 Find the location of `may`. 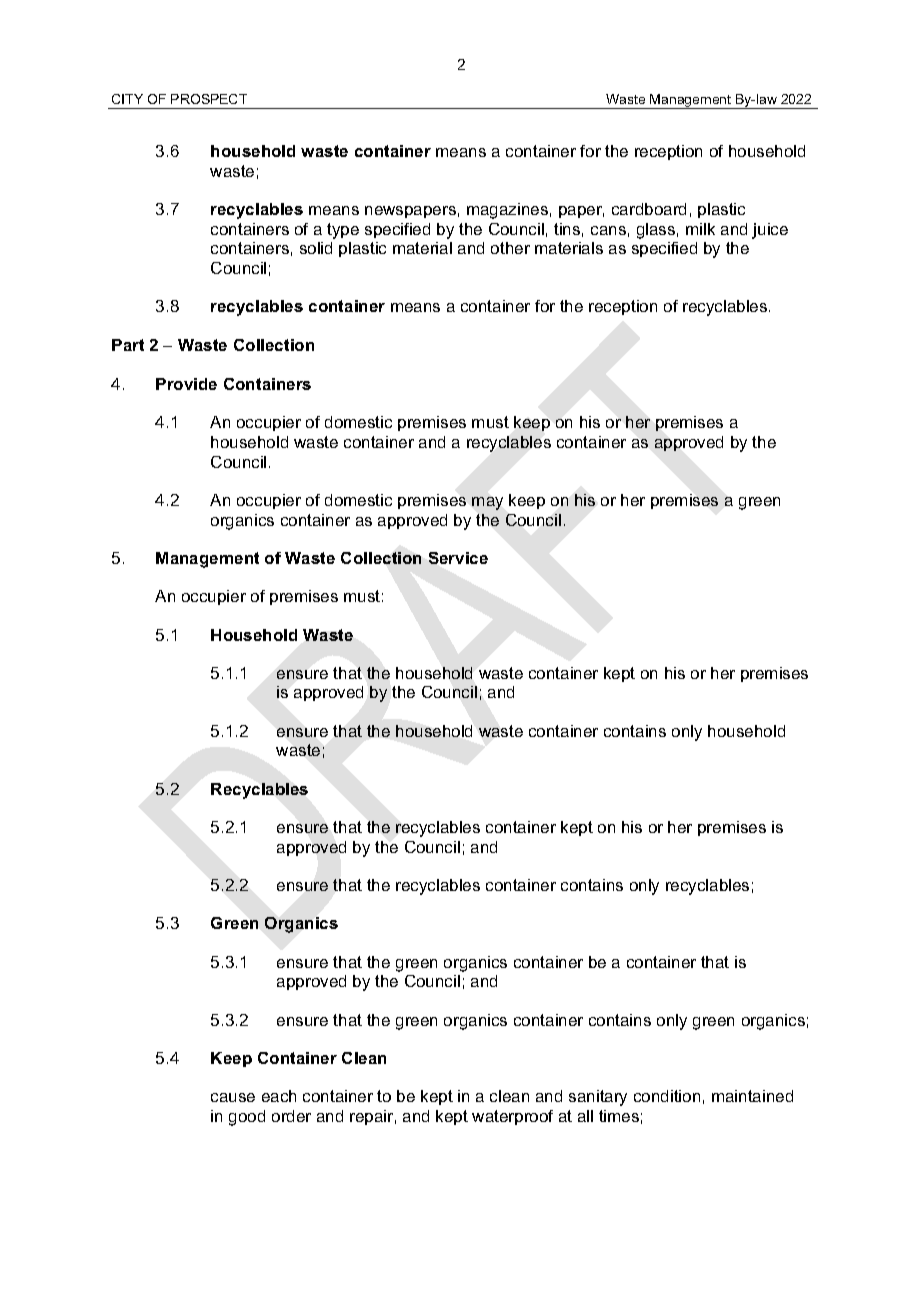

may is located at coordinates (487, 503).
